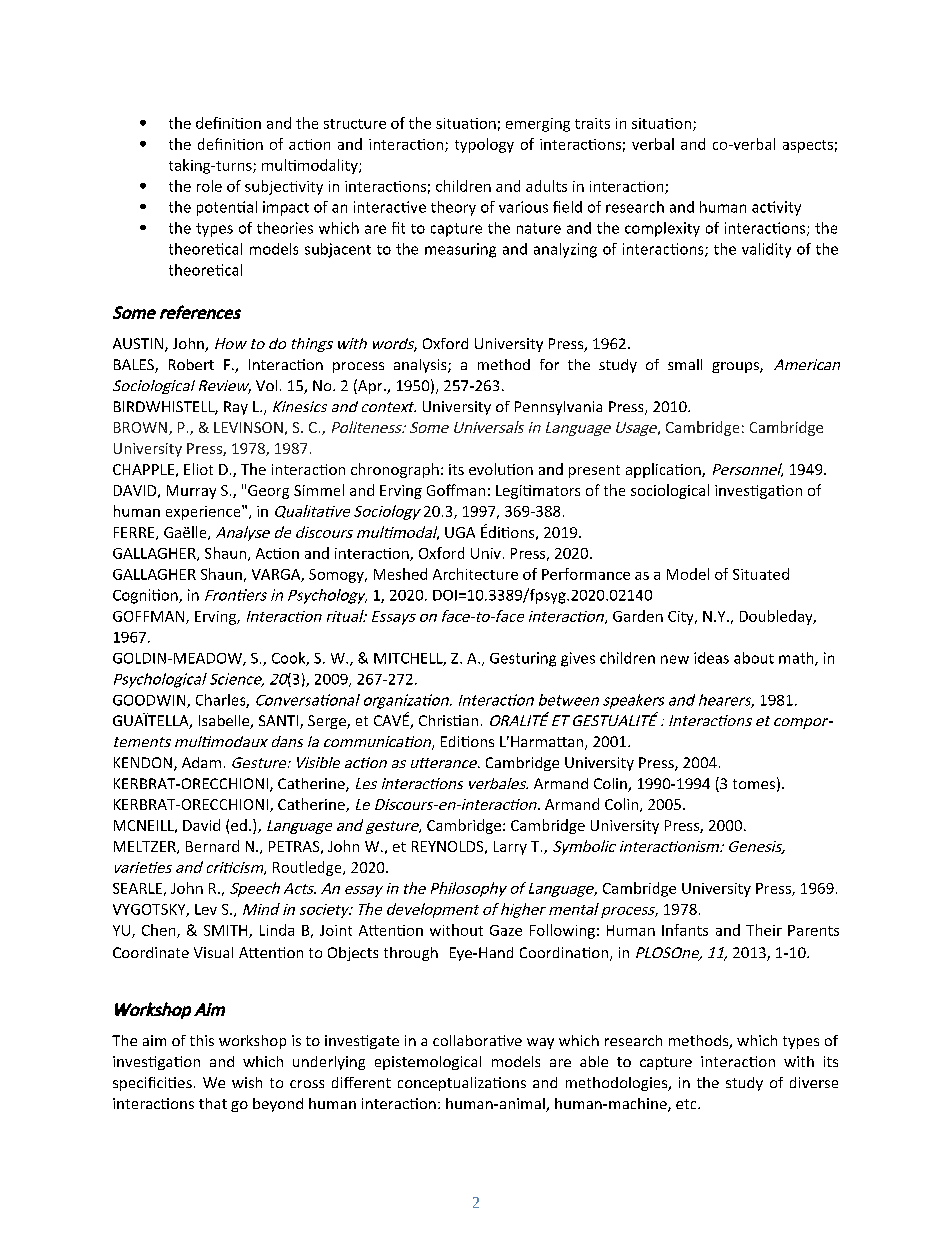  What do you see at coordinates (198, 469) in the screenshot?
I see `Eliot` at bounding box center [198, 469].
